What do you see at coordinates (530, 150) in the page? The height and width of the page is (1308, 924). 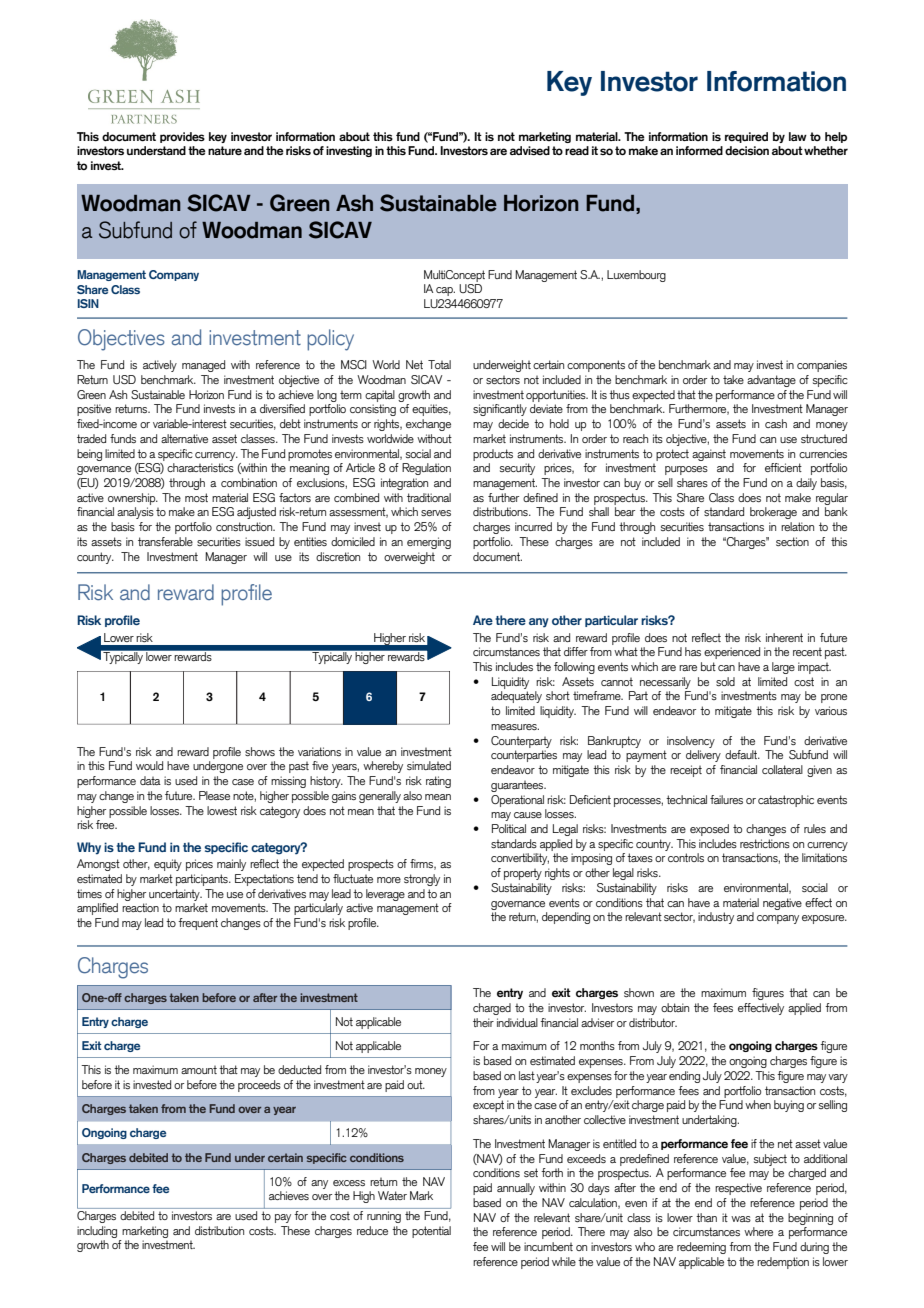 I see `advised` at bounding box center [530, 150].
